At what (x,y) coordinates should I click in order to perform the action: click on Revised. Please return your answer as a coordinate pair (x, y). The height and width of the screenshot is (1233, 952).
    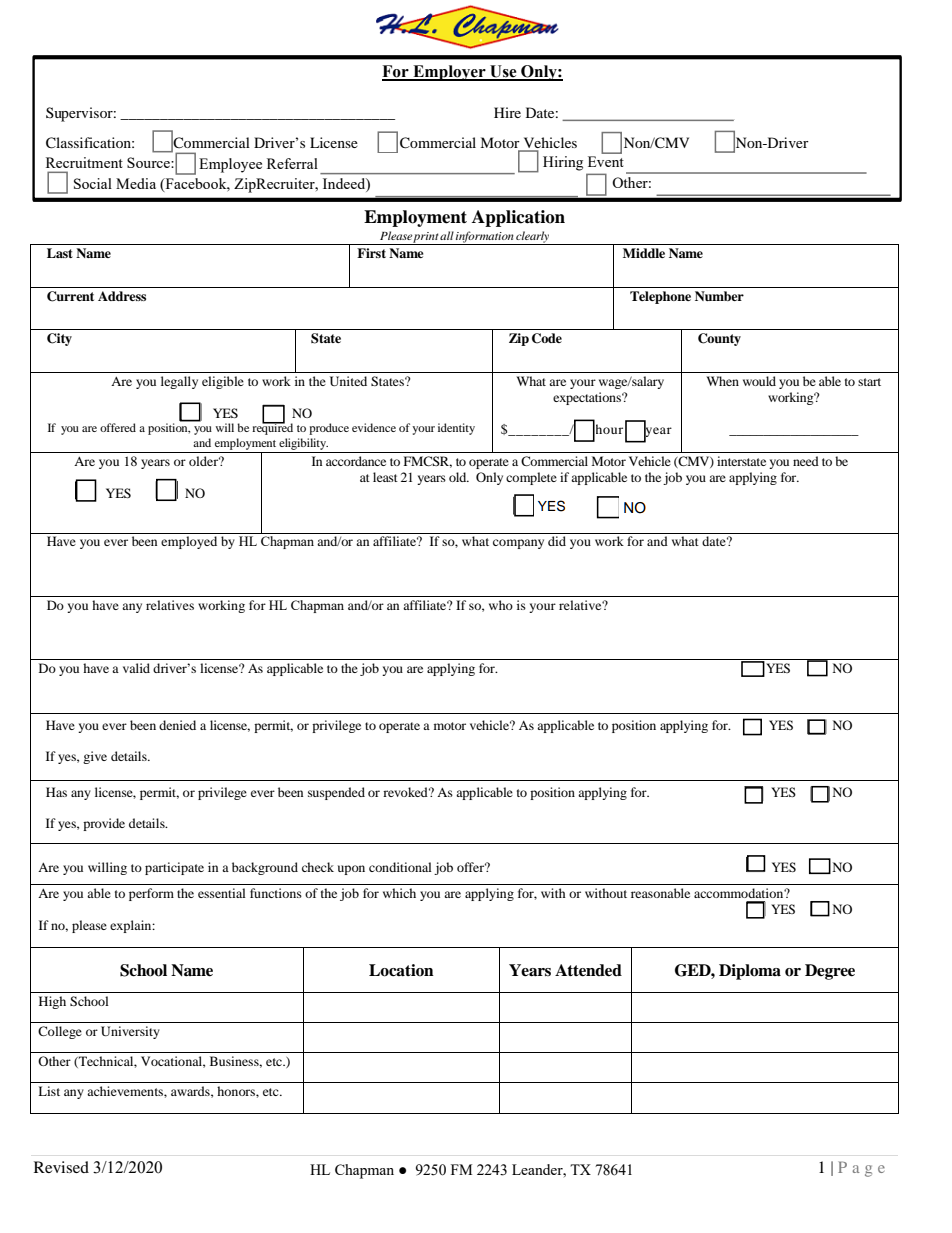
    Looking at the image, I should click on (61, 1167).
